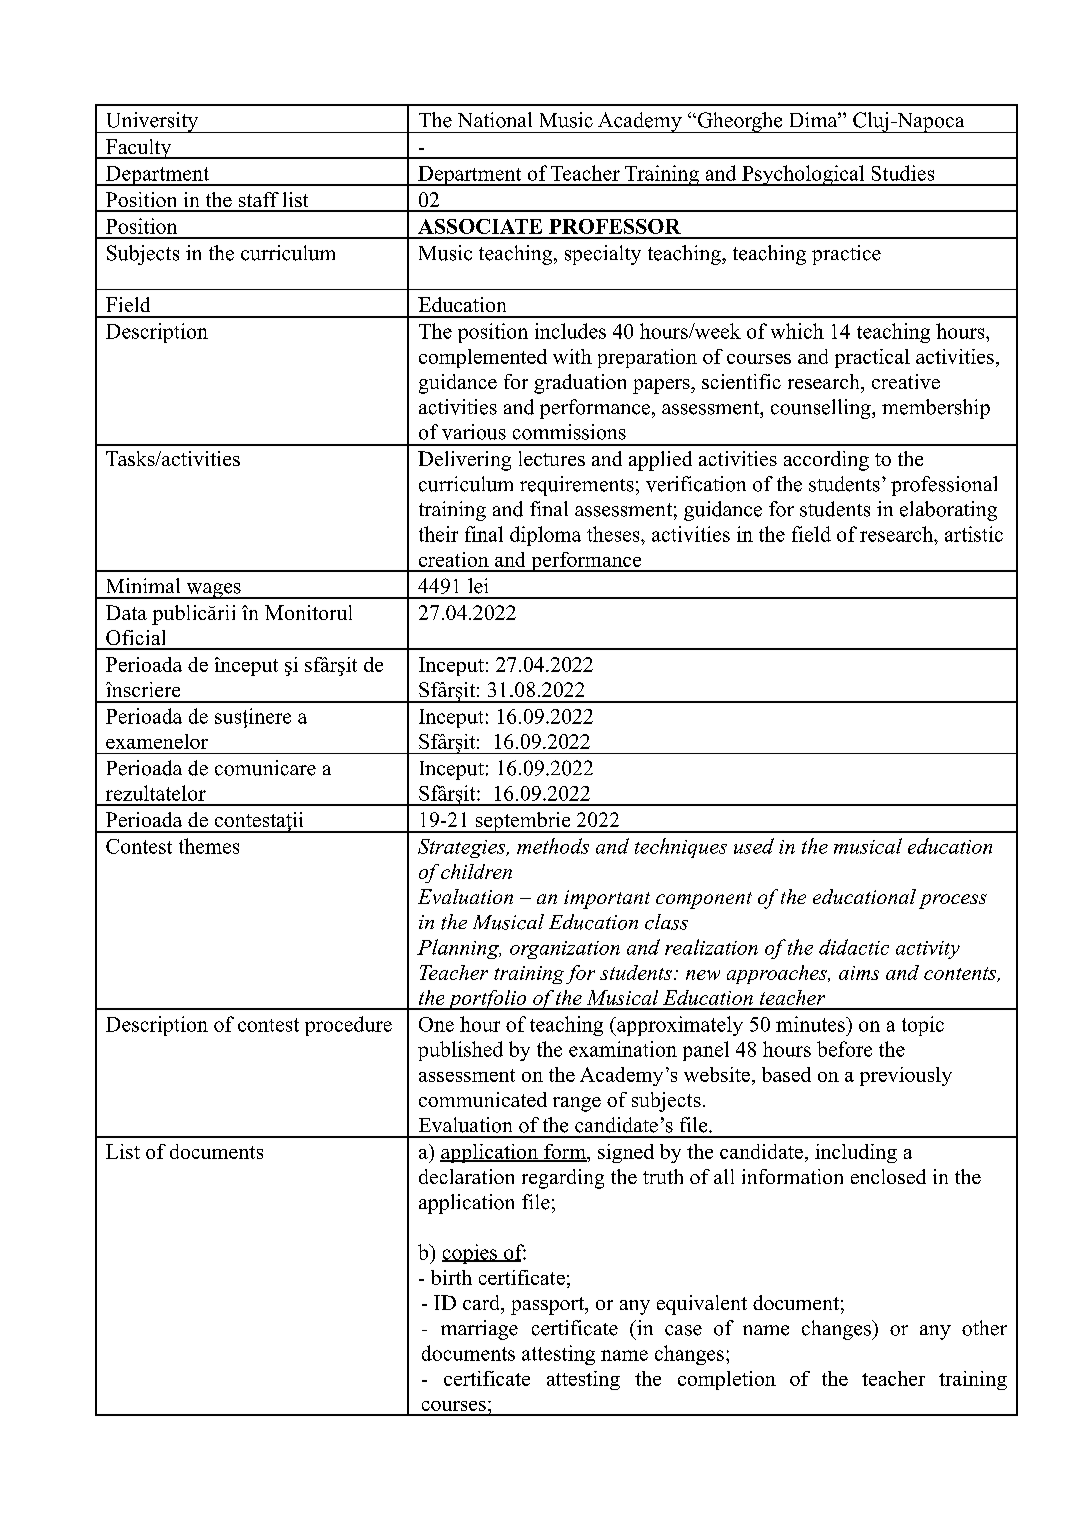  I want to click on University, so click(151, 122).
